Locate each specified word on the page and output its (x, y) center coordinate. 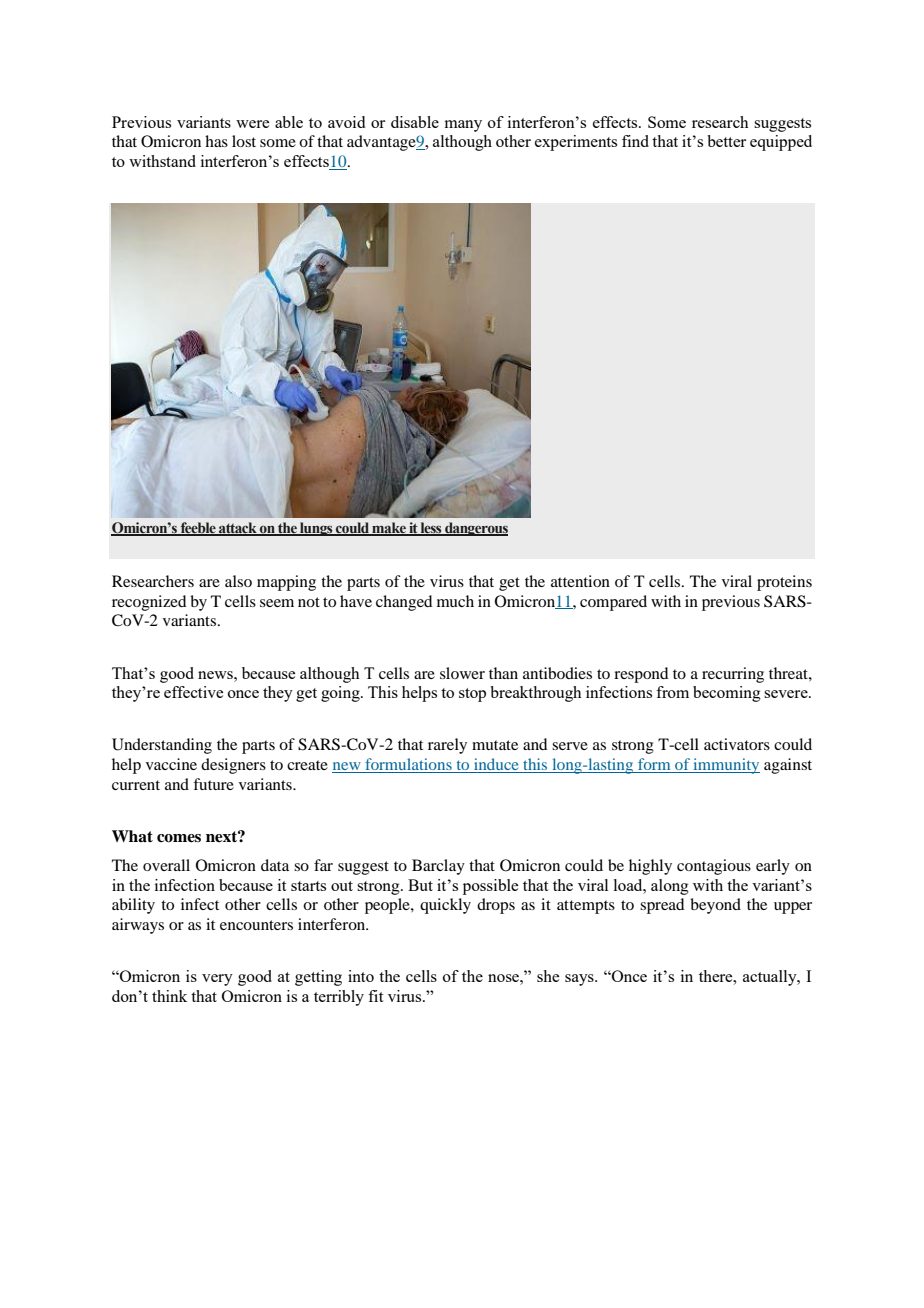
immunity (725, 766)
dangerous (475, 529)
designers (233, 766)
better (726, 141)
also (238, 581)
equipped (781, 143)
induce (496, 765)
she (548, 976)
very (217, 980)
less (431, 528)
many (463, 126)
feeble (198, 528)
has (216, 141)
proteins (784, 583)
